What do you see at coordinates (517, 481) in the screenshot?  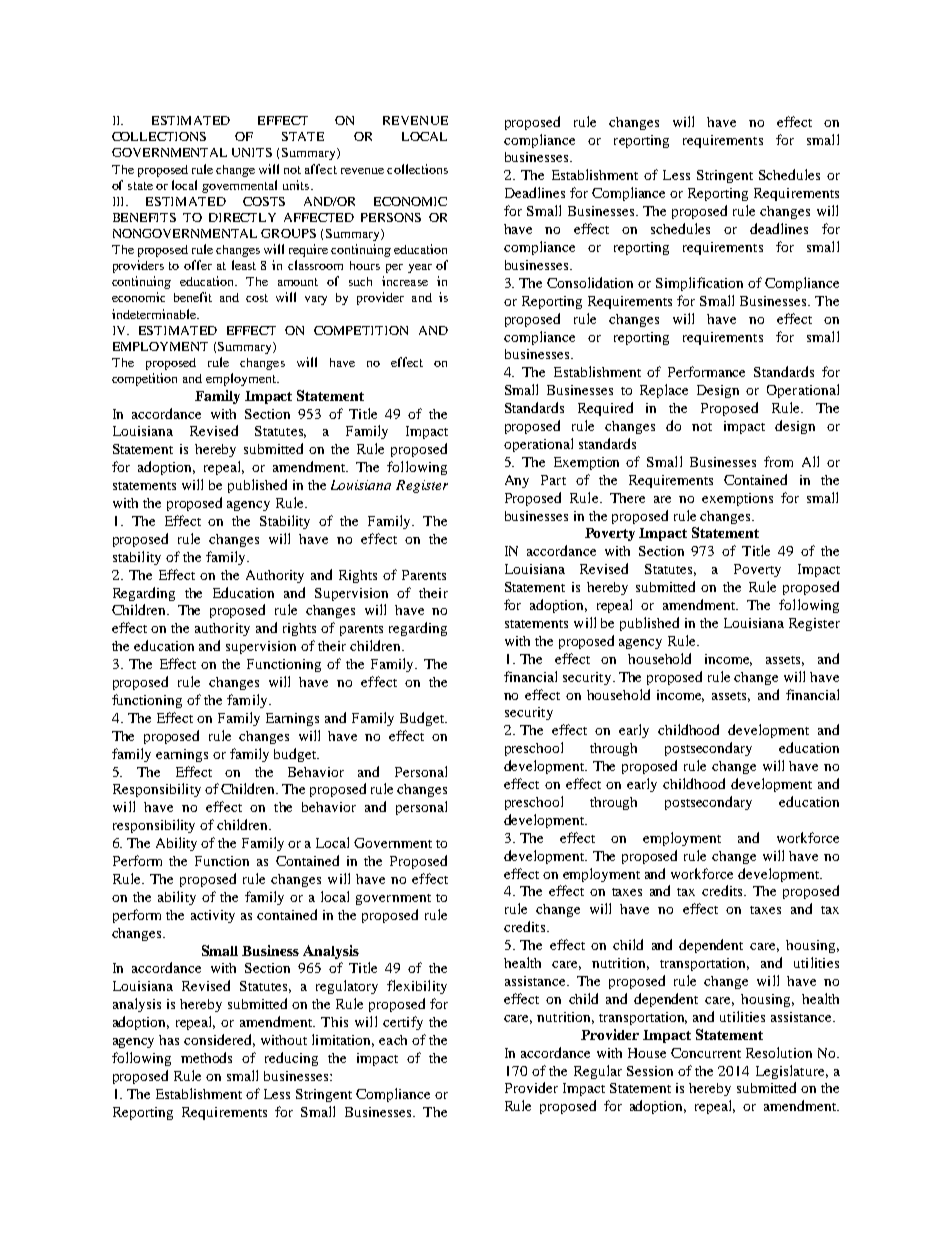 I see `Any` at bounding box center [517, 481].
